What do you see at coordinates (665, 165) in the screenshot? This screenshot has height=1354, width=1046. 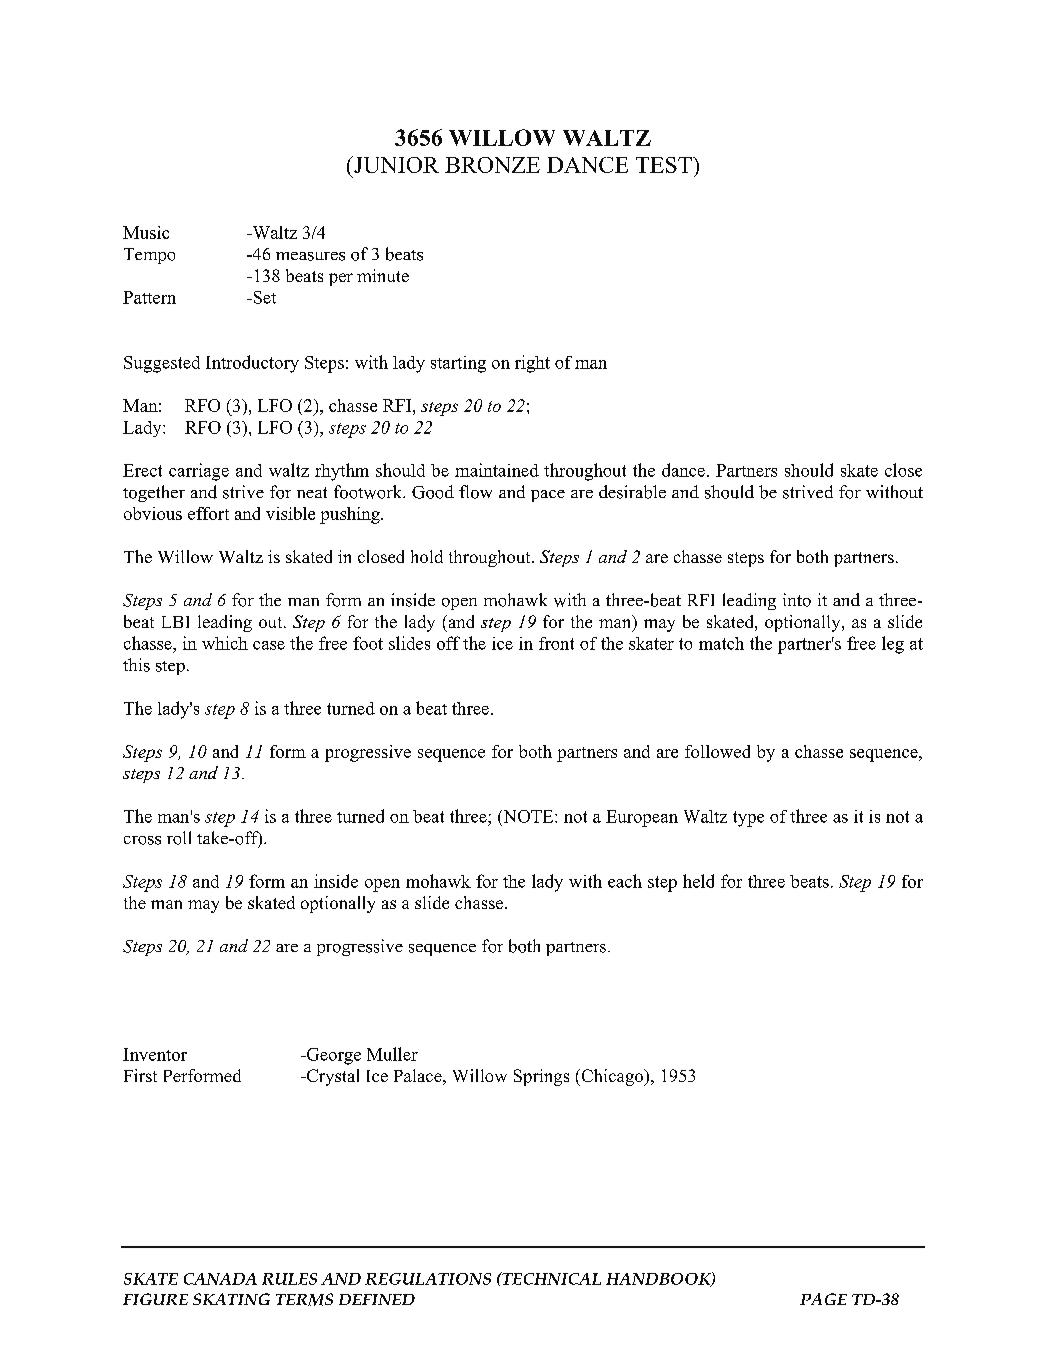 I see `TEST` at bounding box center [665, 165].
